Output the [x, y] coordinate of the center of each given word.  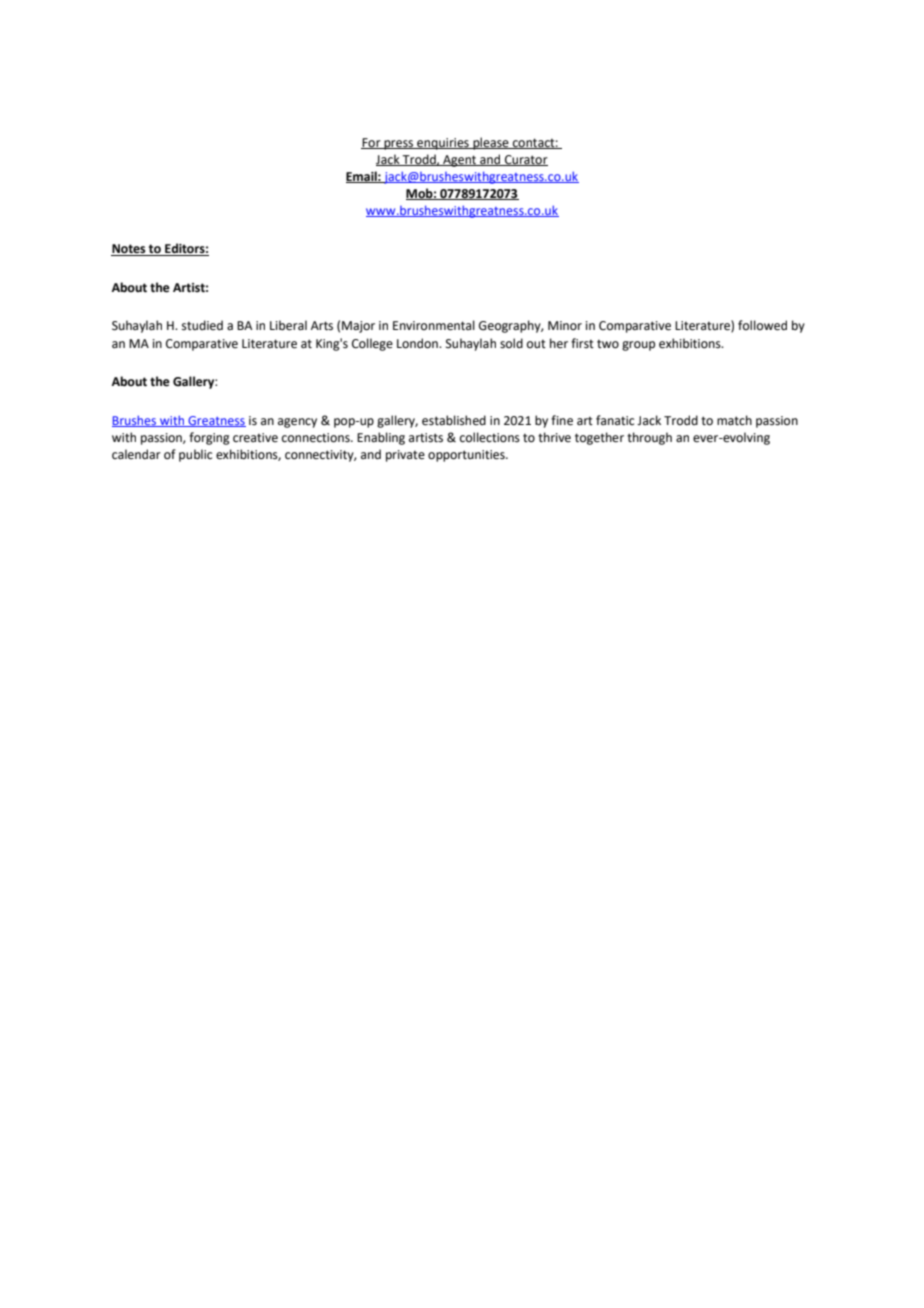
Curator [525, 160]
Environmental [434, 325]
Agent [460, 161]
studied [202, 325]
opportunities [467, 456]
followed [762, 325]
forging [209, 438]
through [649, 438]
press [399, 145]
